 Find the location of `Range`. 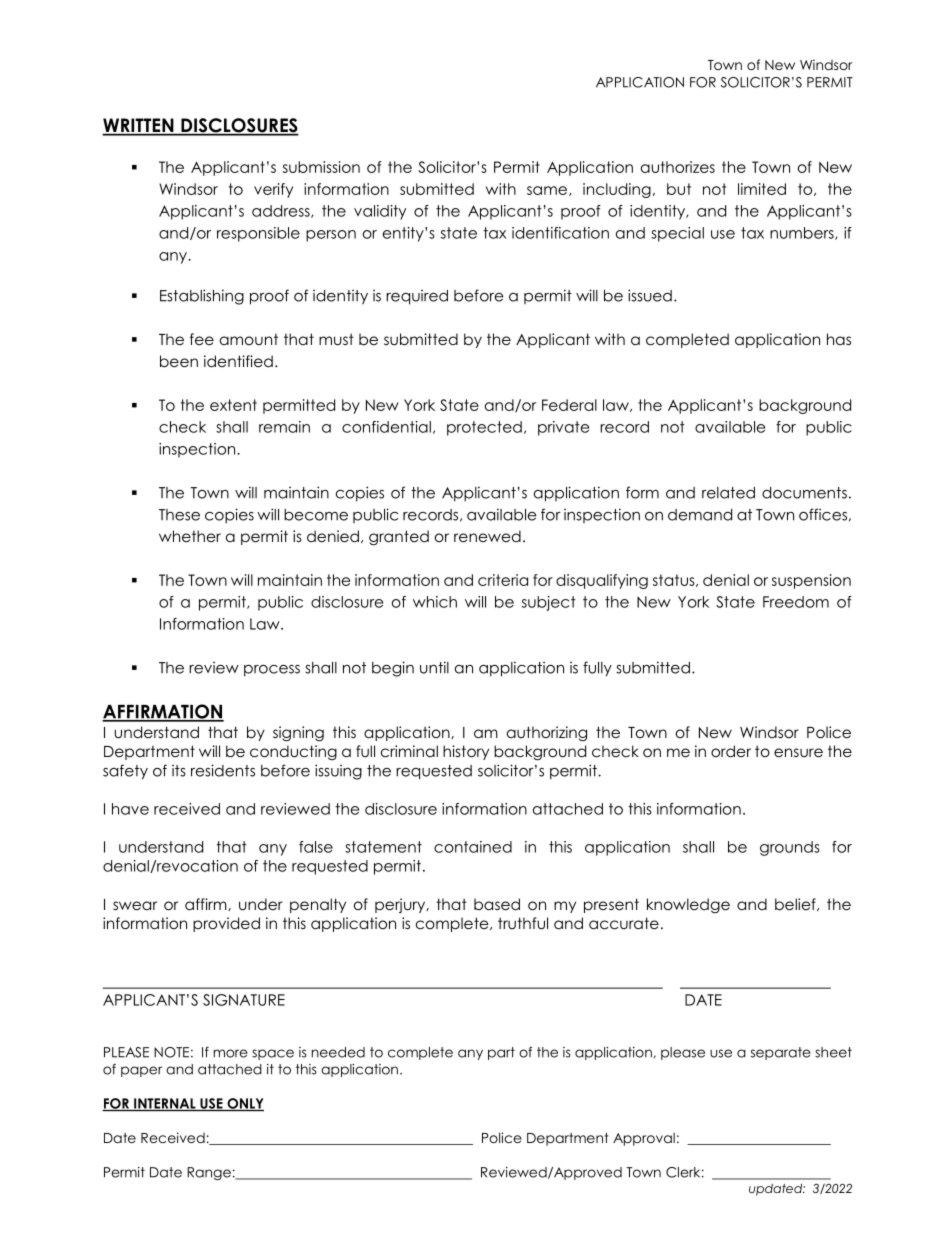

Range is located at coordinates (209, 1173).
